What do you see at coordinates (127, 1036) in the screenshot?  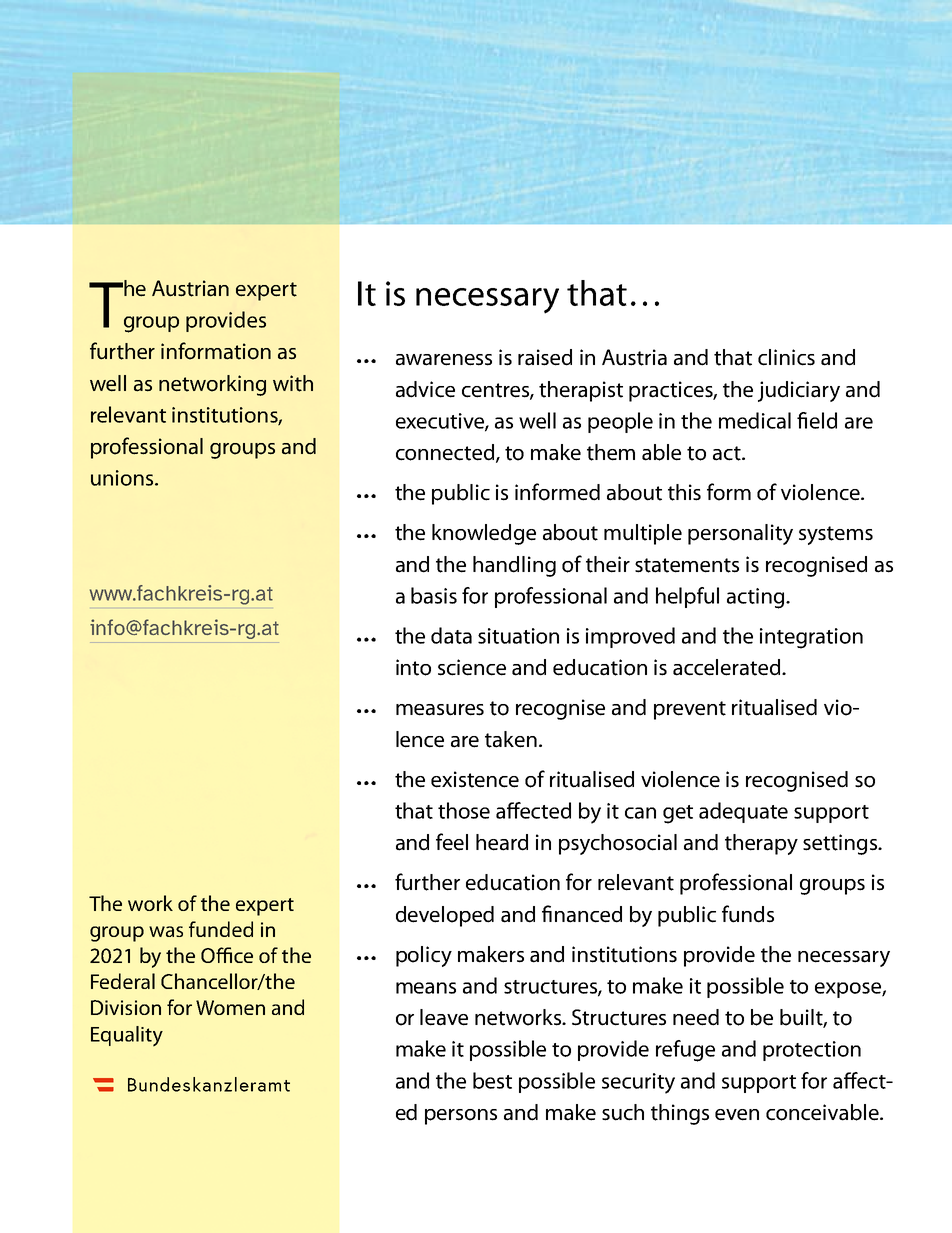 I see `Equality` at bounding box center [127, 1036].
